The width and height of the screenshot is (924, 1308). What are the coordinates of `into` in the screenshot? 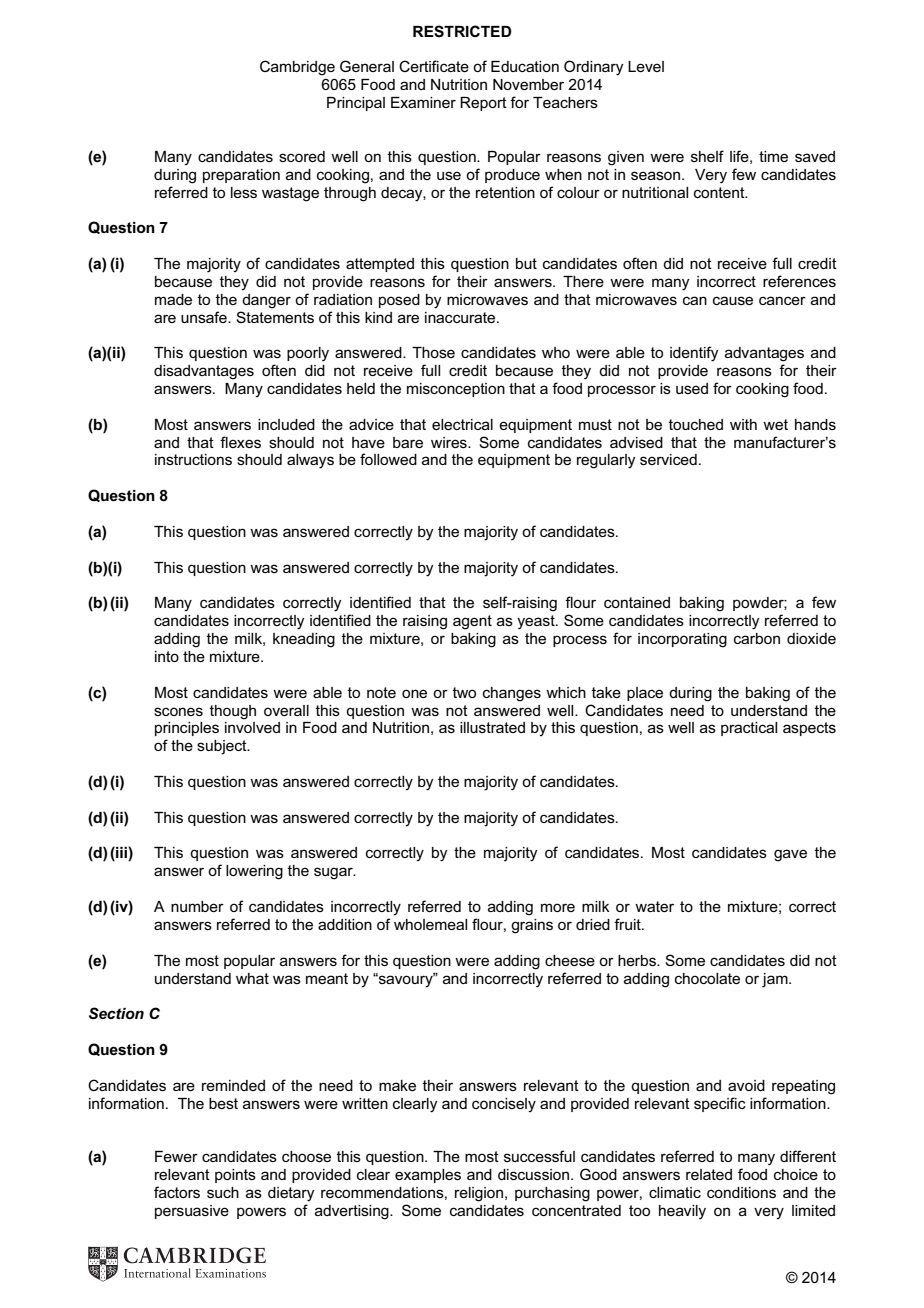 It's located at (167, 656).
